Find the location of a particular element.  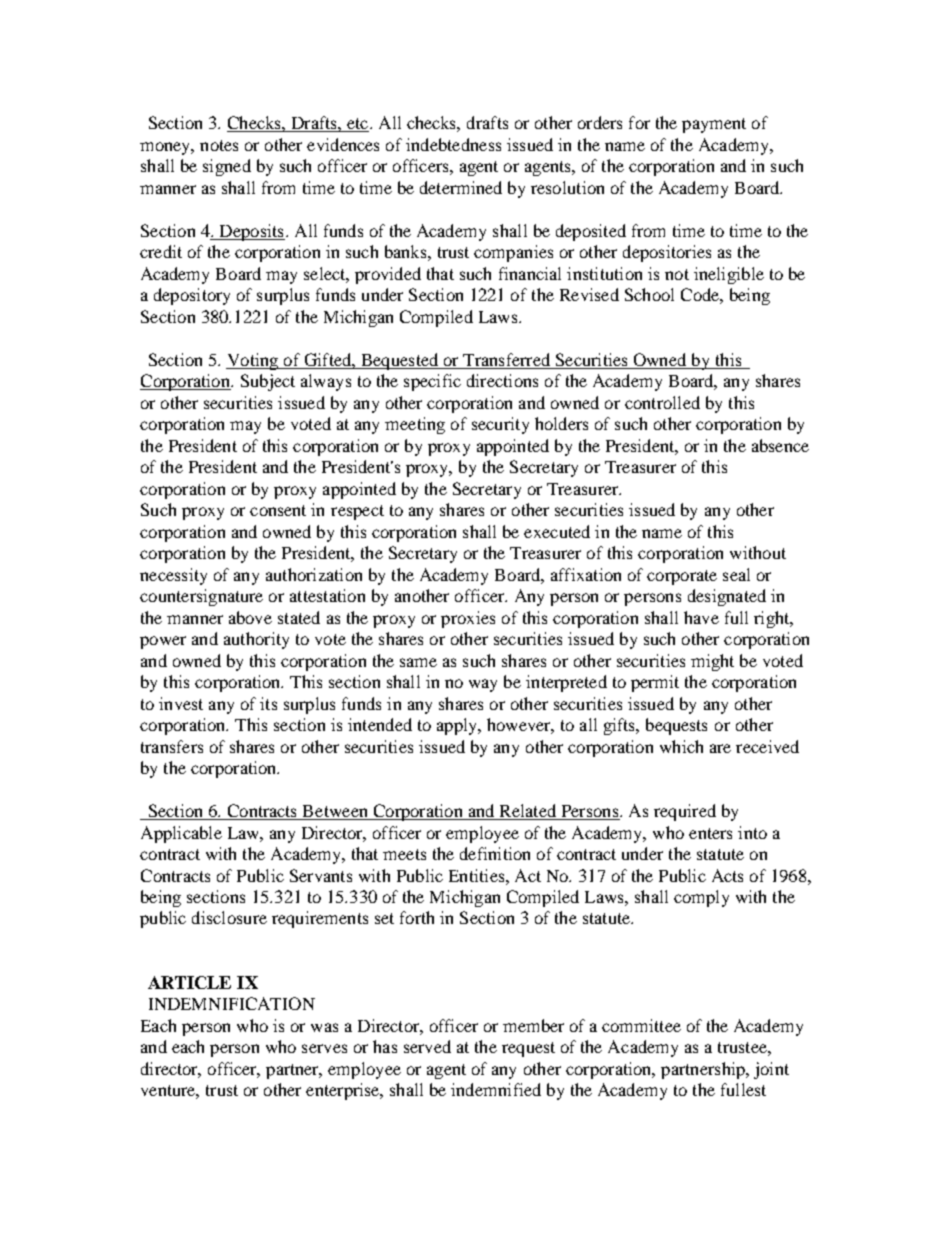

directions is located at coordinates (502, 380).
